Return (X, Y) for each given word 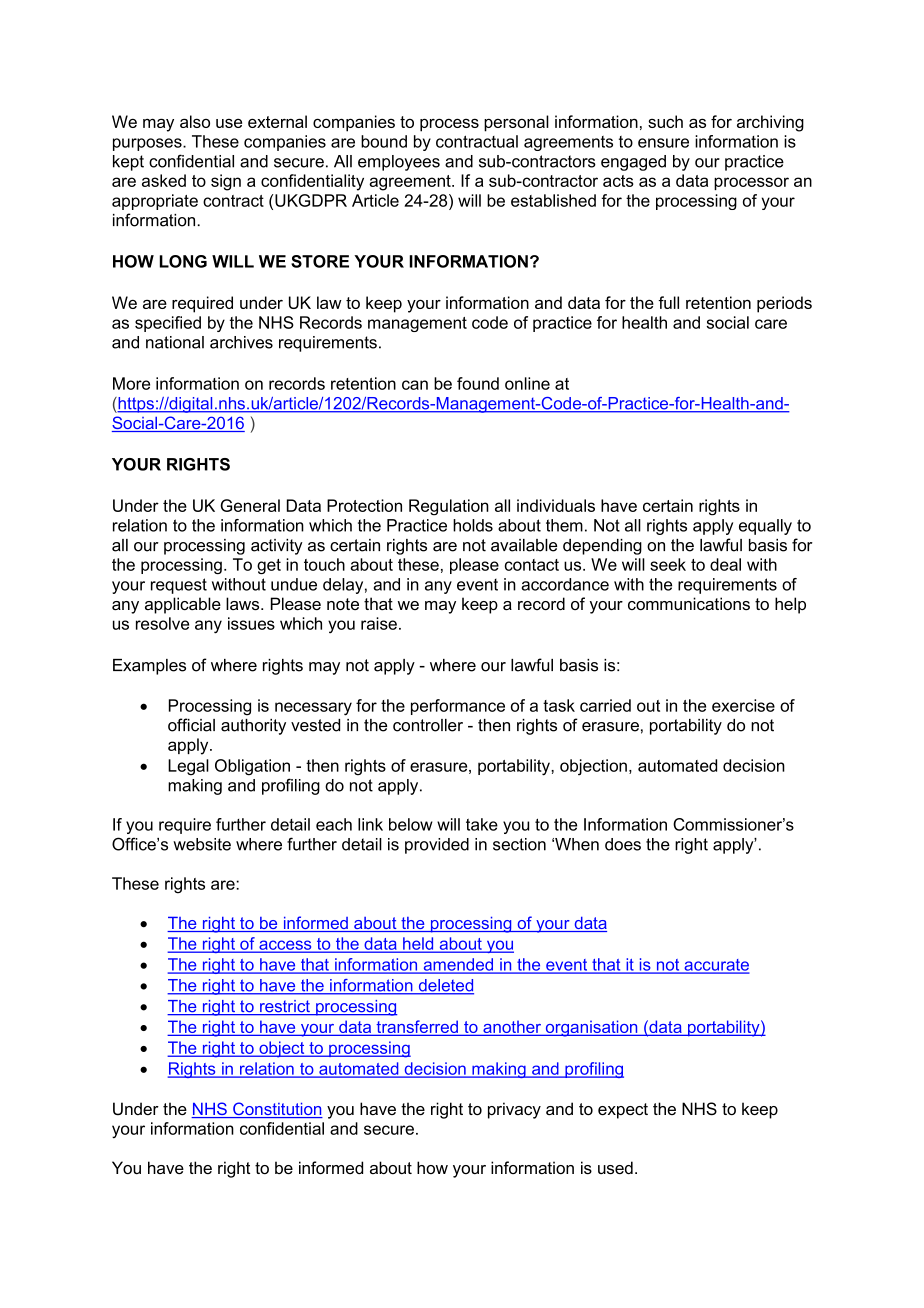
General (250, 505)
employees (399, 163)
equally (765, 527)
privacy (514, 1110)
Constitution (277, 1110)
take (482, 824)
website (202, 844)
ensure (663, 143)
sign (226, 182)
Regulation (449, 507)
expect (623, 1111)
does (623, 844)
